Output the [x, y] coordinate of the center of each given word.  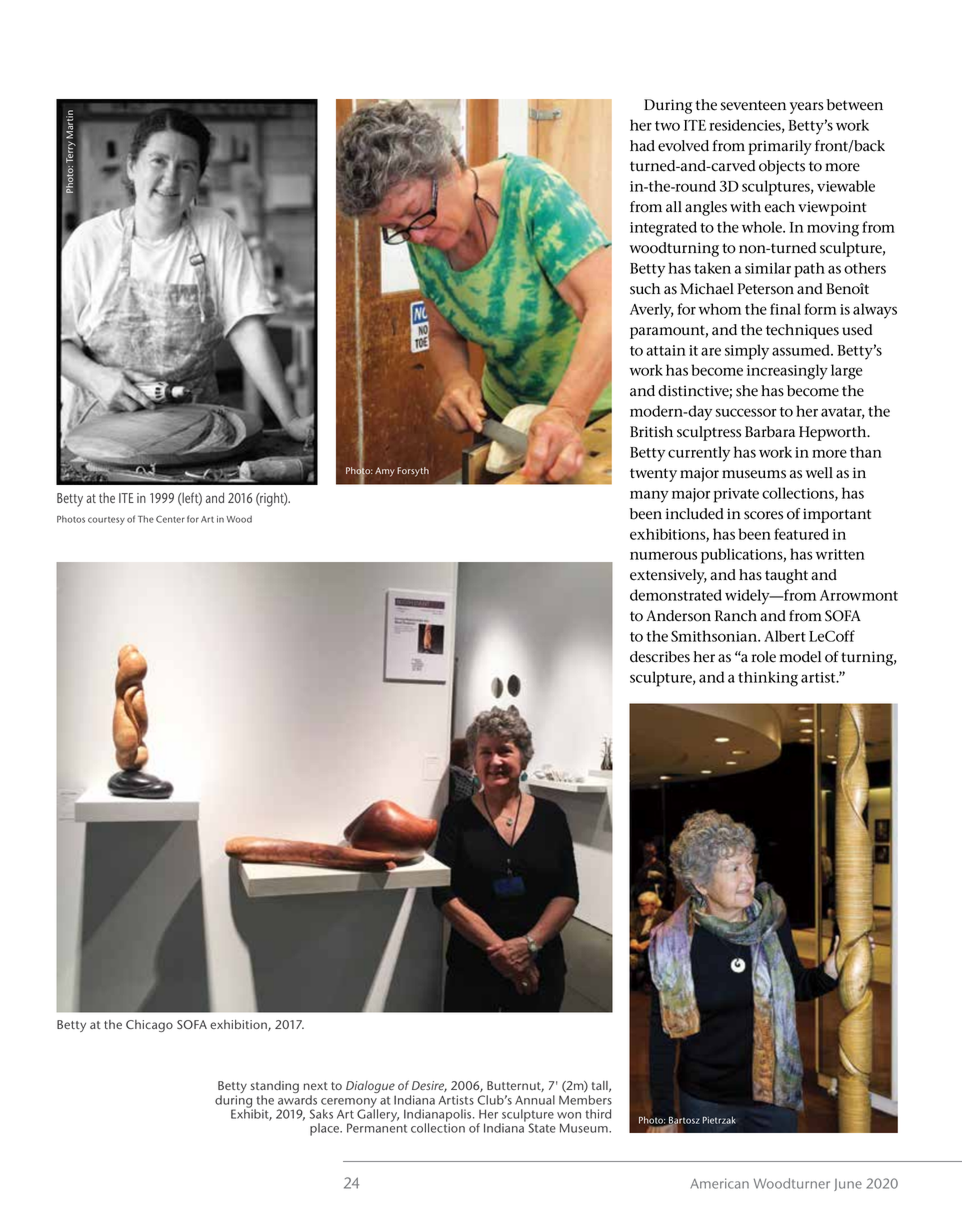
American [719, 1183]
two [667, 126]
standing [274, 1088]
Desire [429, 1086]
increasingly [787, 372]
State [542, 1128]
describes [660, 657]
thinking [768, 679]
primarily [780, 147]
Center [170, 519]
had [642, 146]
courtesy [106, 520]
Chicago [149, 1026]
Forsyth [413, 472]
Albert [785, 636]
